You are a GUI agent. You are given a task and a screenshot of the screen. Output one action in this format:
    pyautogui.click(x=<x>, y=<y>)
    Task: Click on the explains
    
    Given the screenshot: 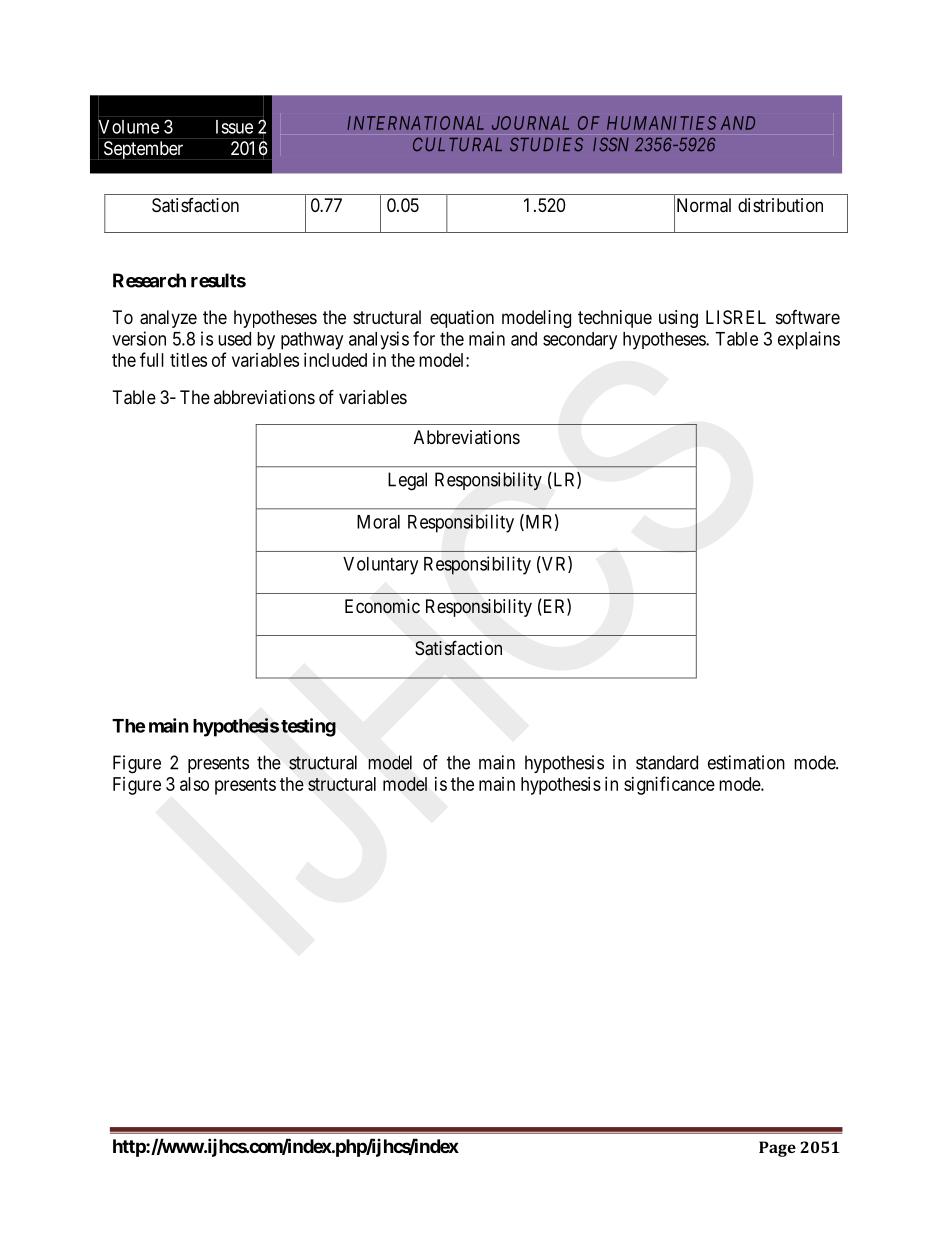 What is the action you would take?
    pyautogui.click(x=809, y=340)
